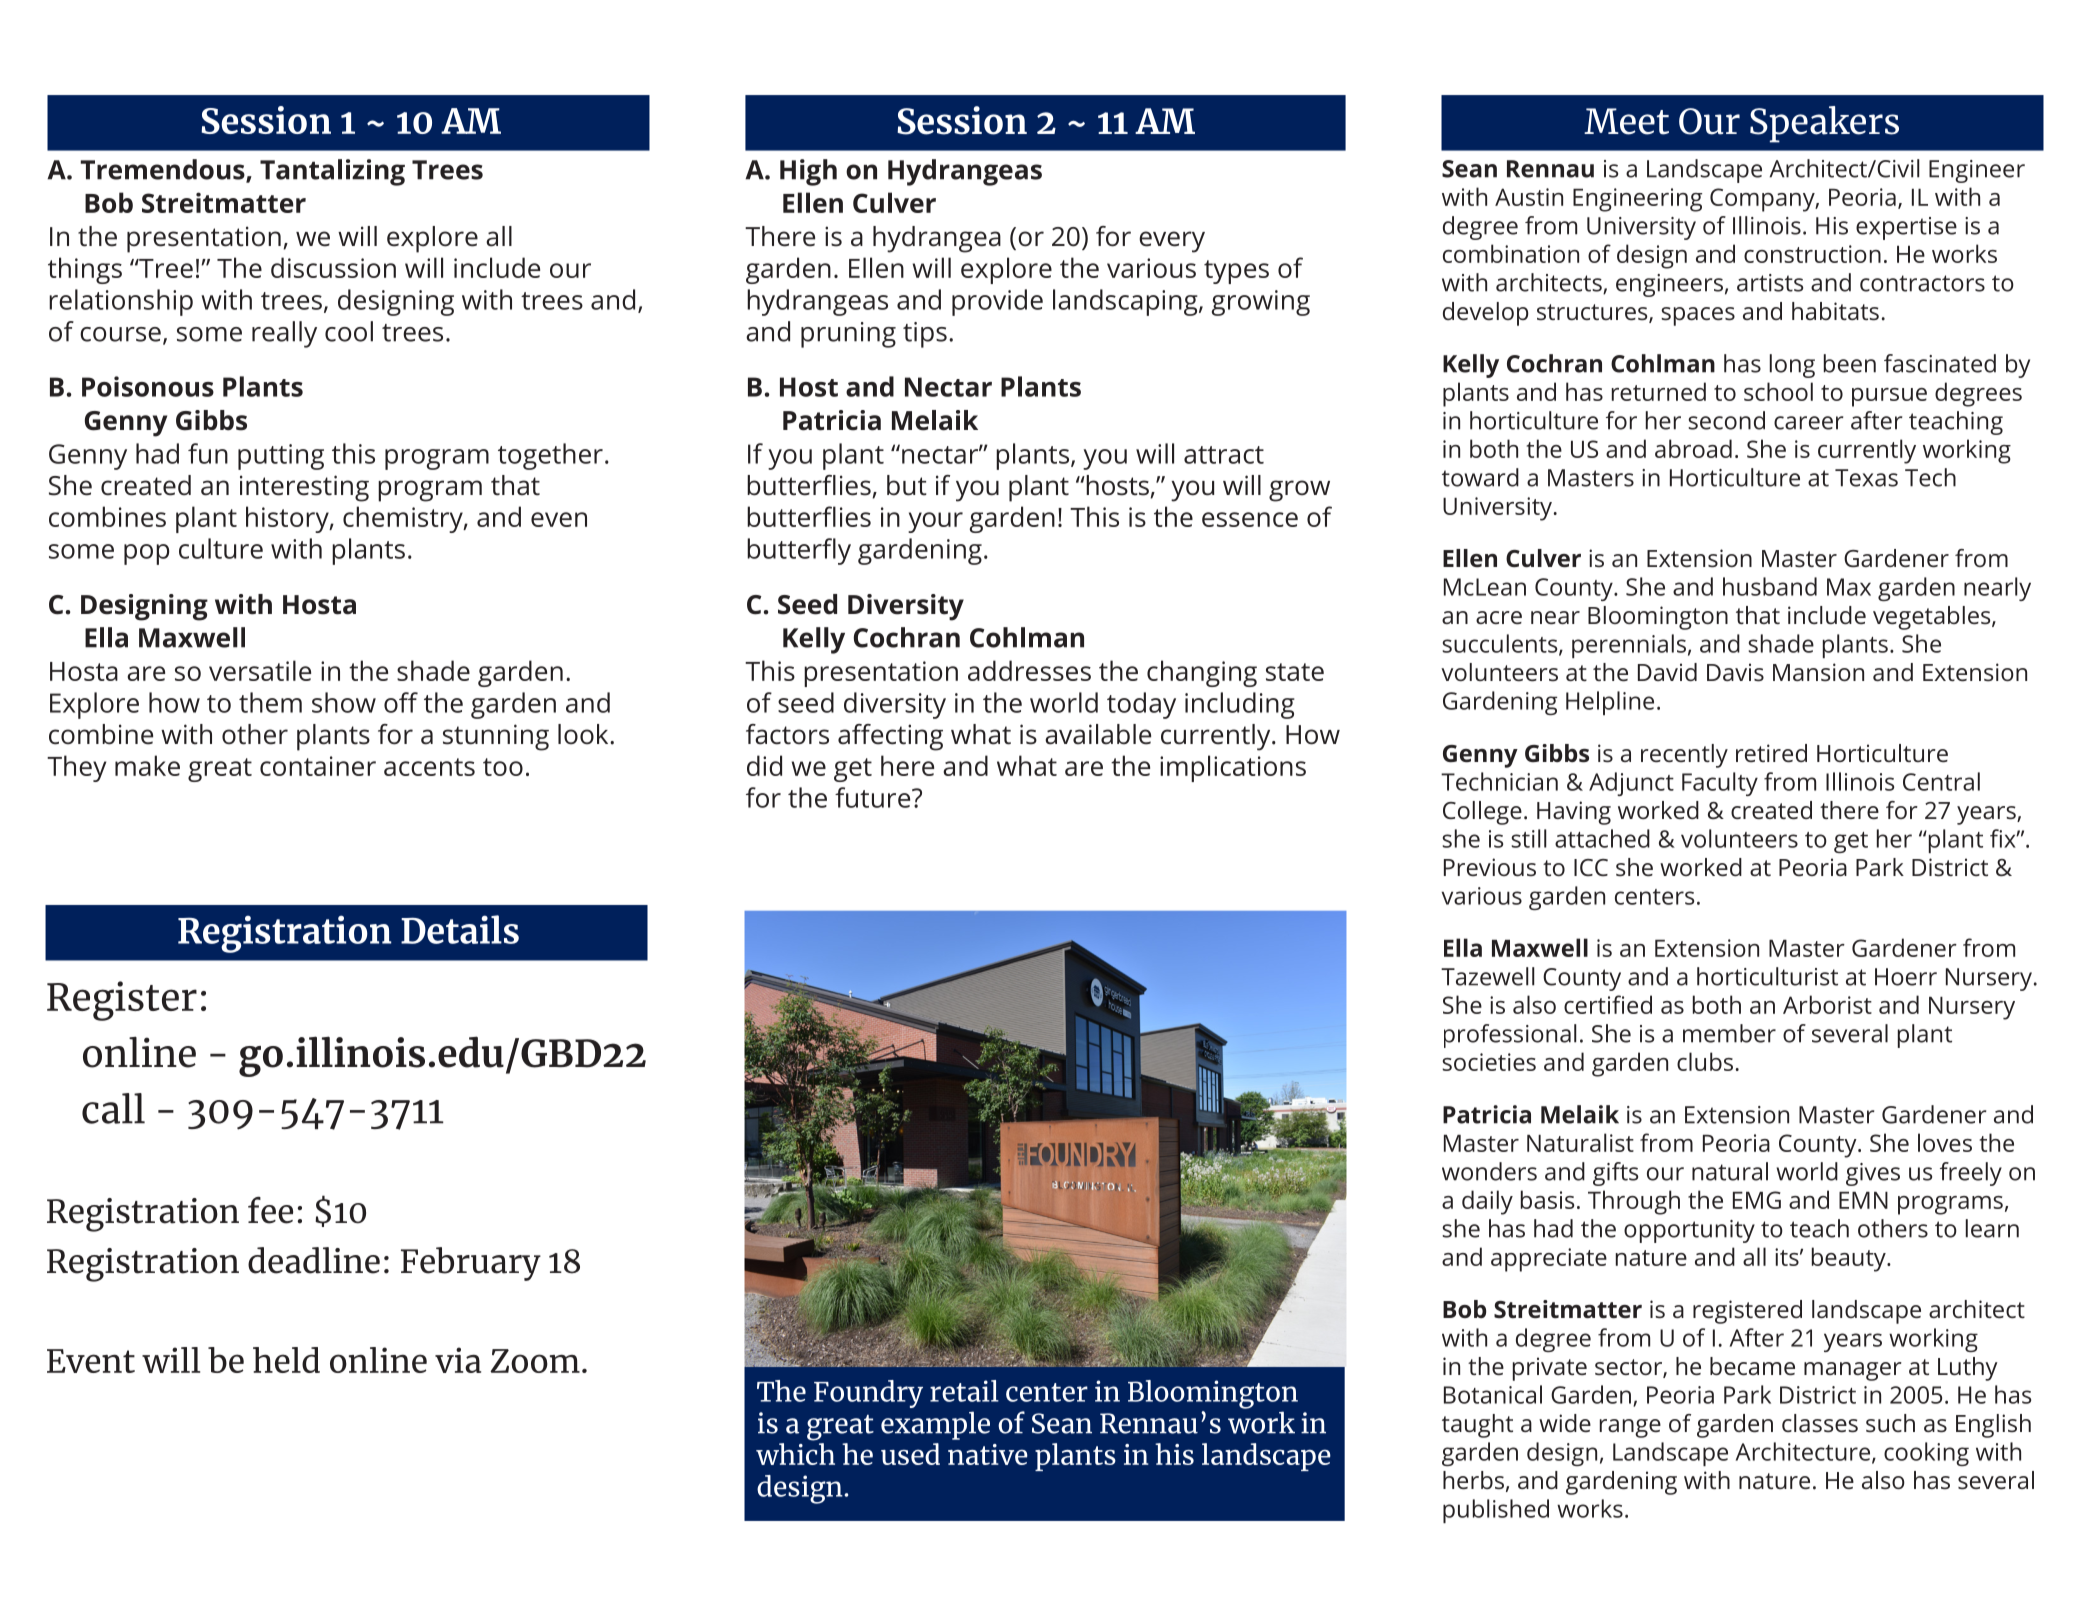  I want to click on container, so click(318, 766).
